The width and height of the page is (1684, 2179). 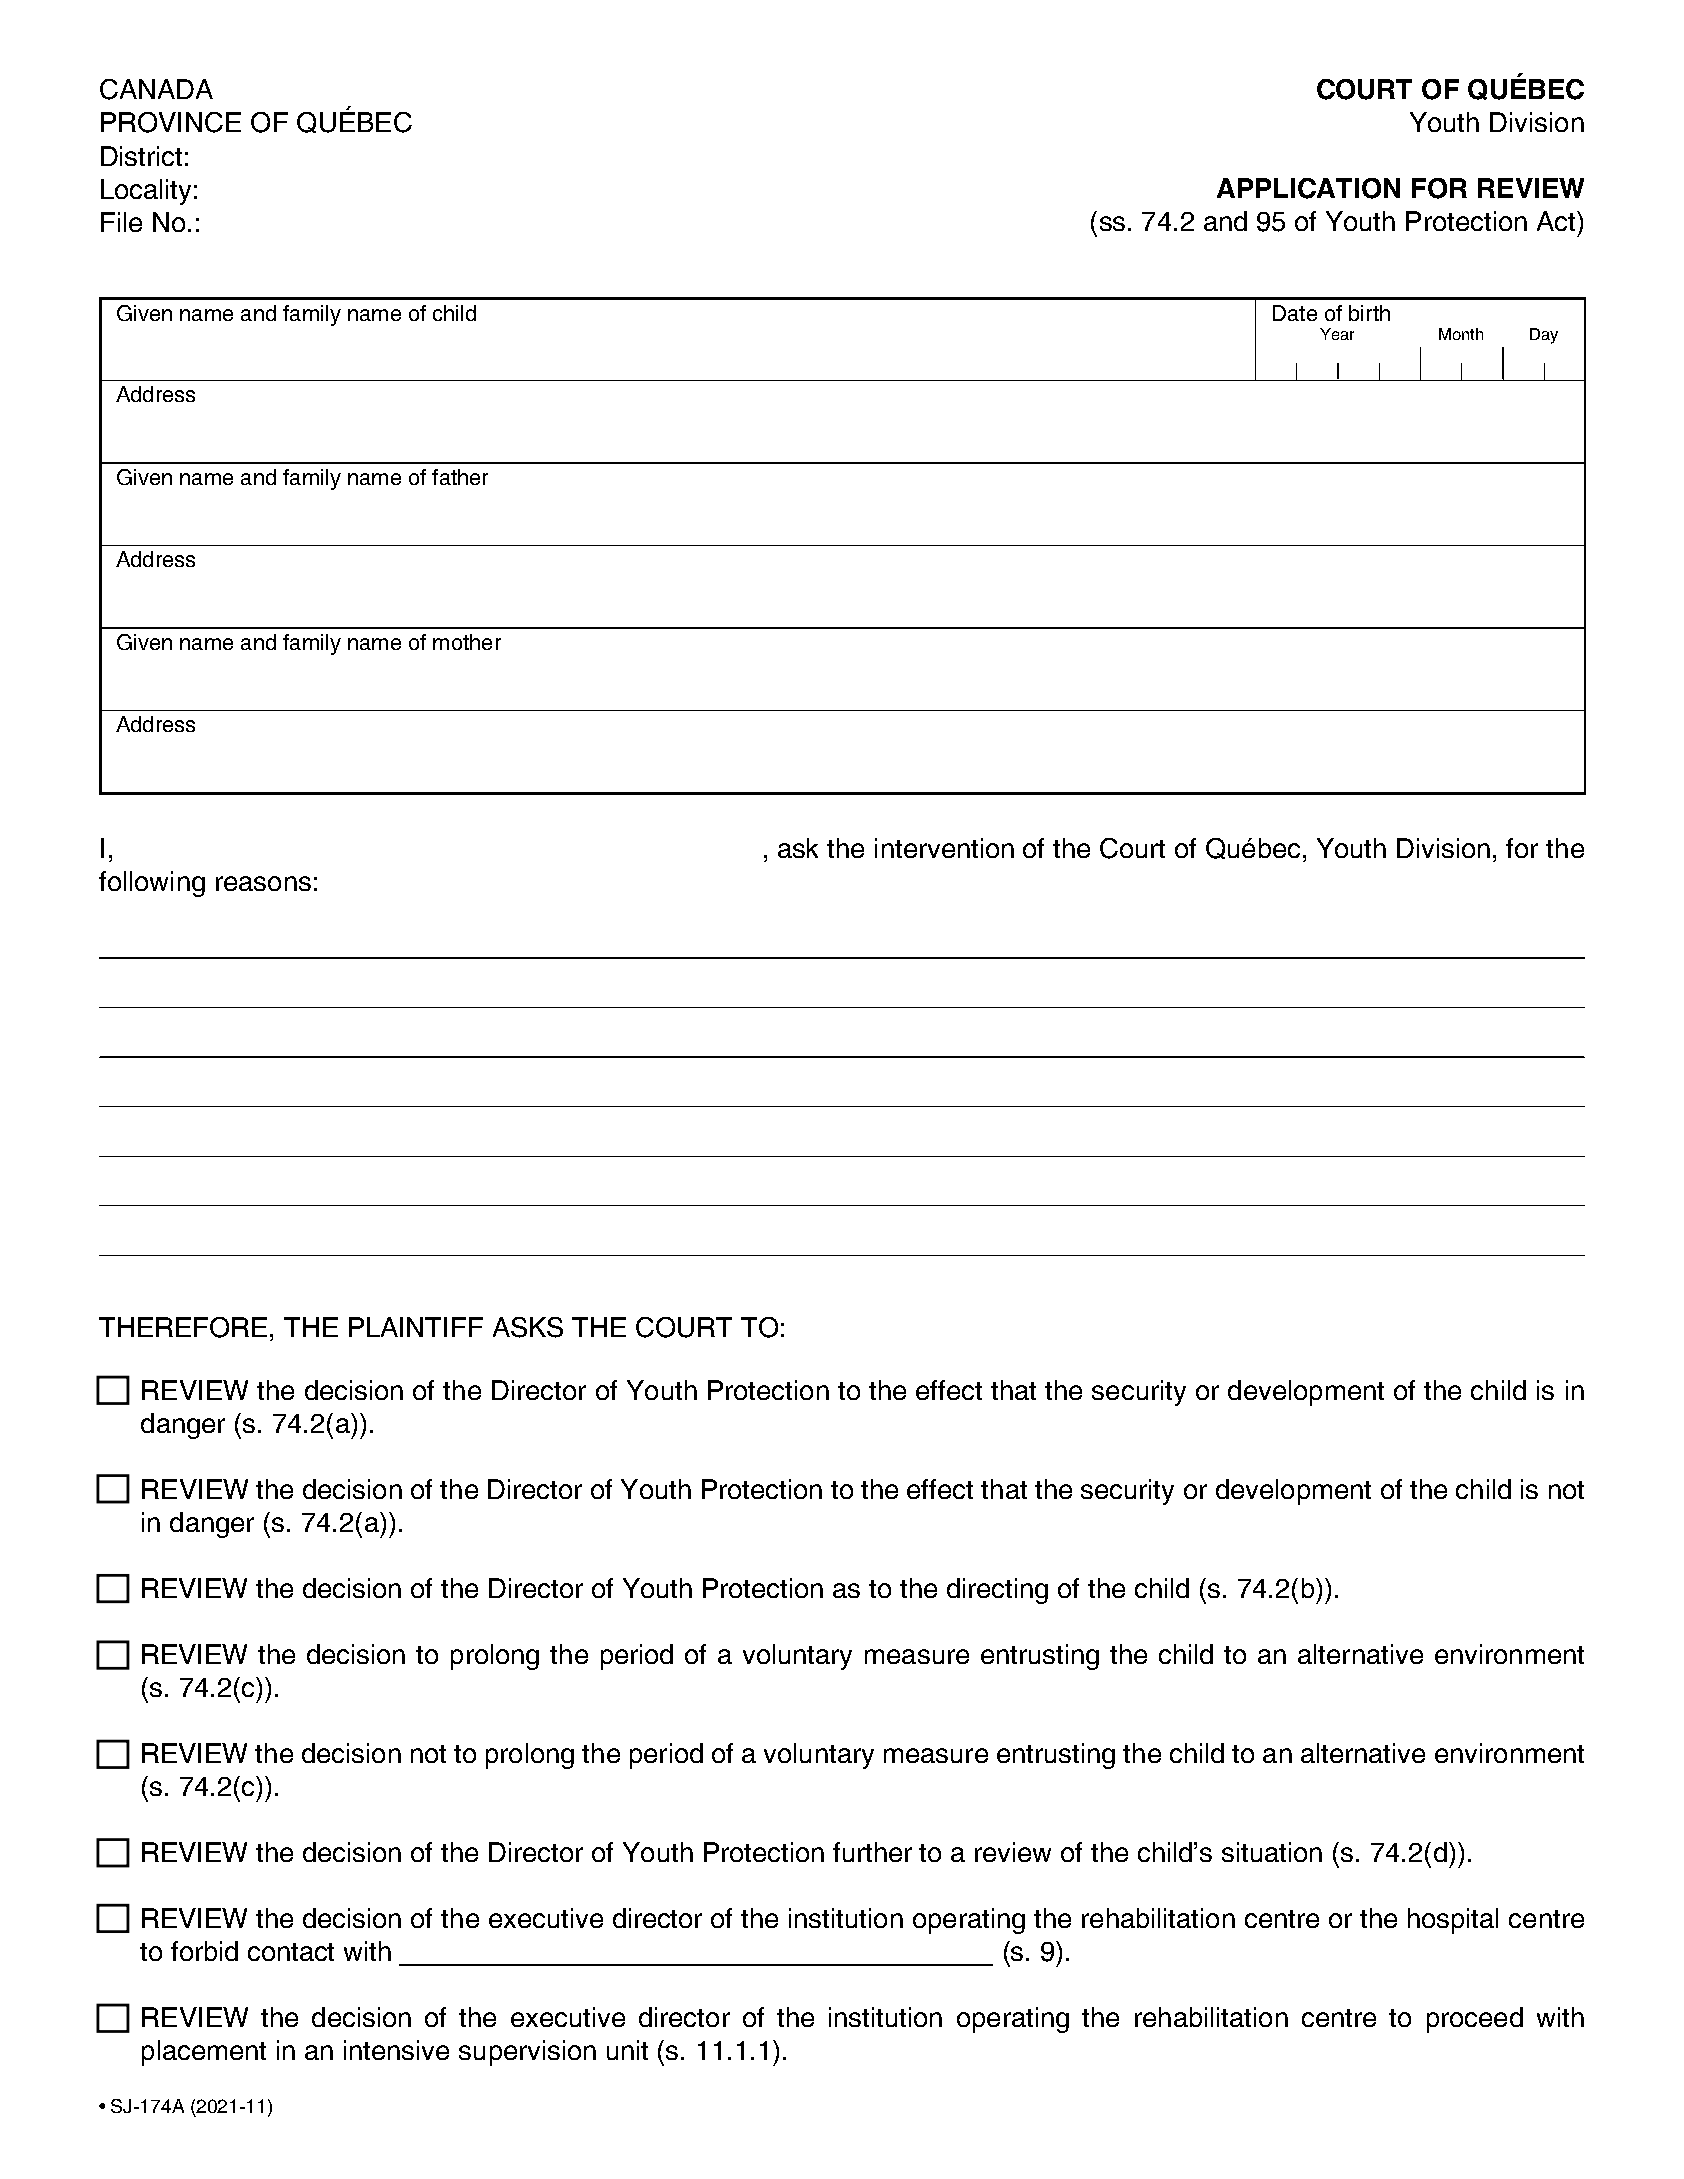 I want to click on APPLICATION, so click(x=1308, y=188).
